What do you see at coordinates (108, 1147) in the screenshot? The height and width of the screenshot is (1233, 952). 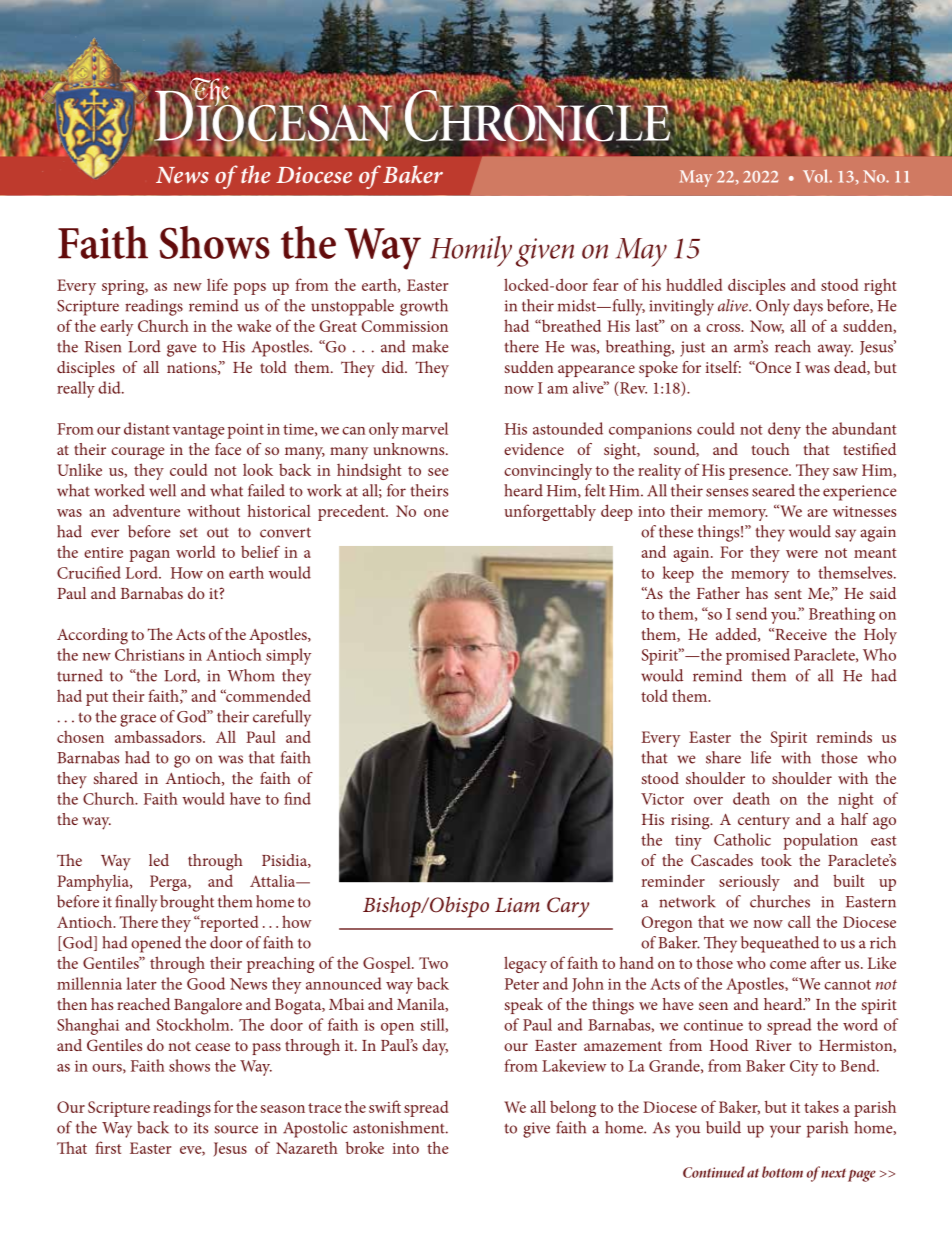 I see `first` at bounding box center [108, 1147].
